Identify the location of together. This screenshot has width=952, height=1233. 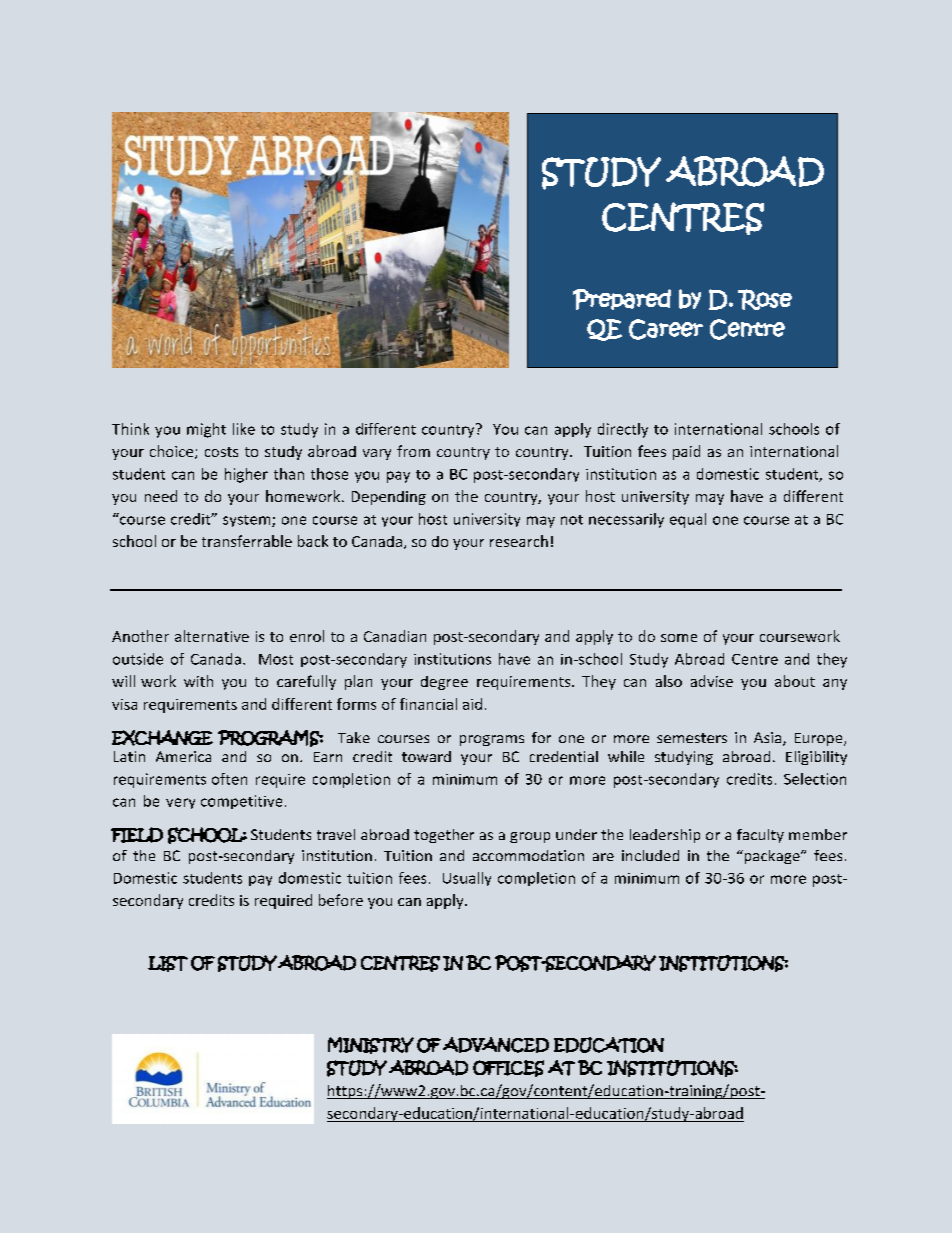
(444, 836).
